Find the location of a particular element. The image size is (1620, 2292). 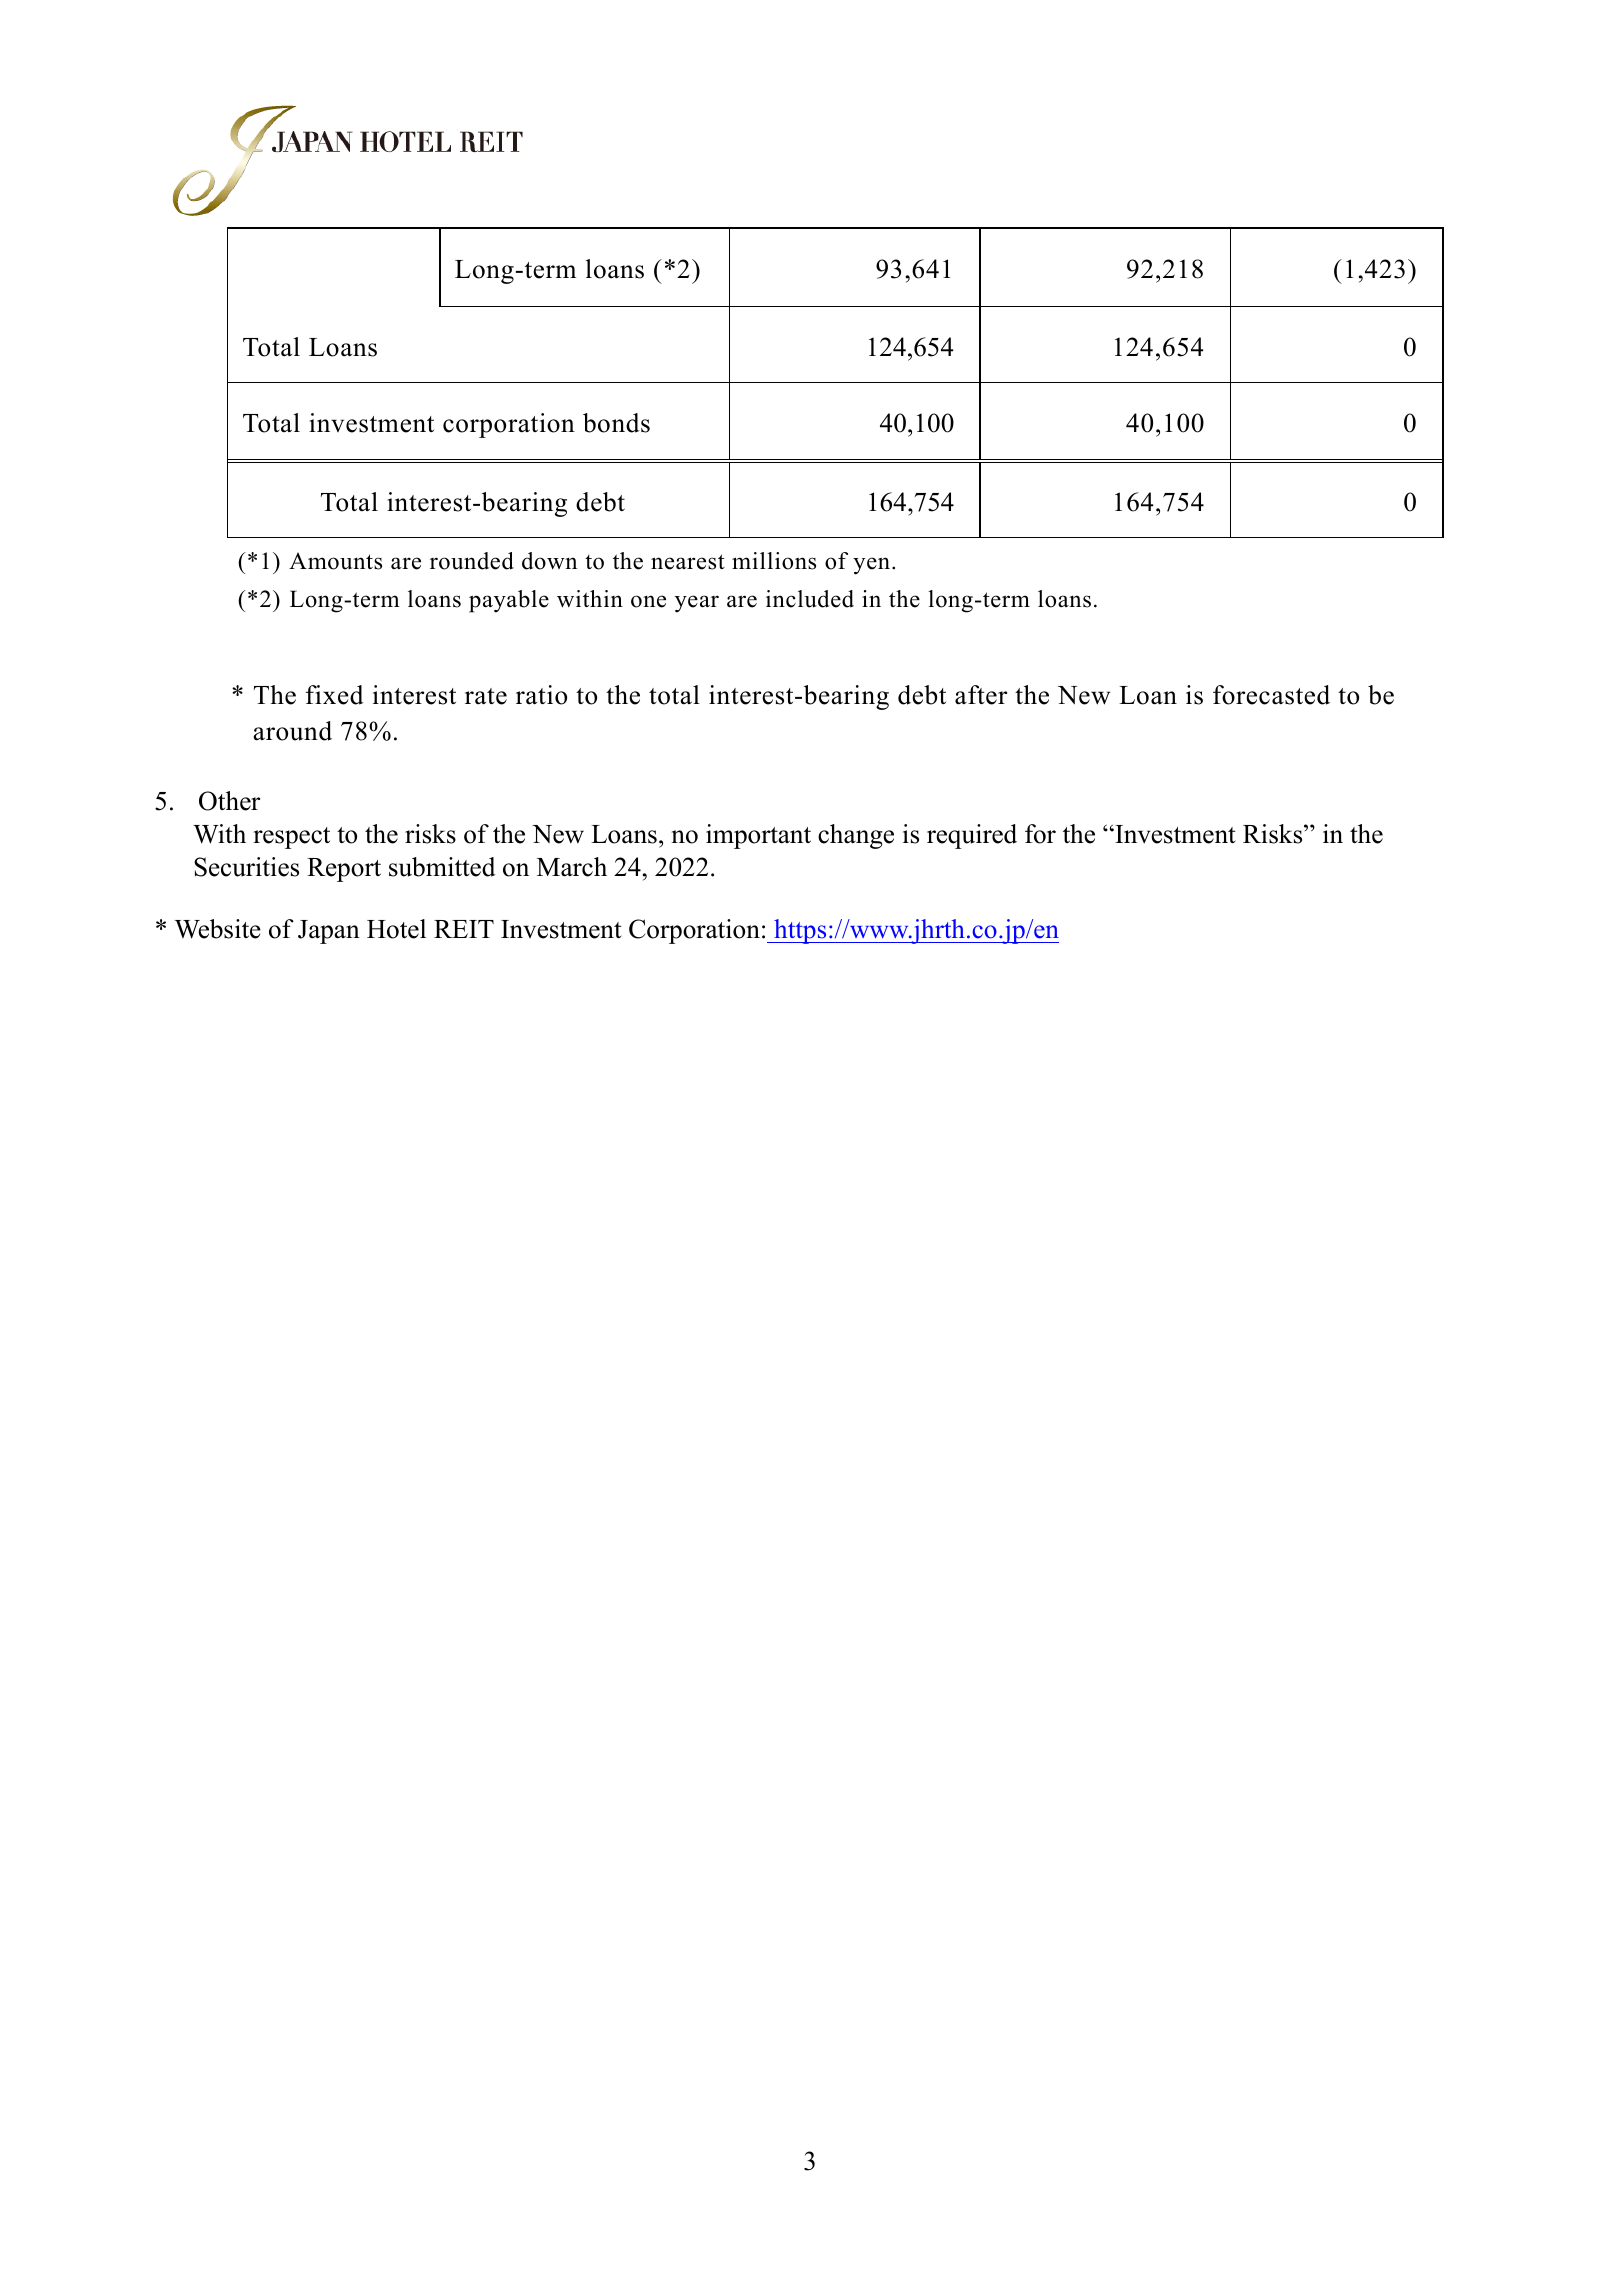

important is located at coordinates (758, 836).
